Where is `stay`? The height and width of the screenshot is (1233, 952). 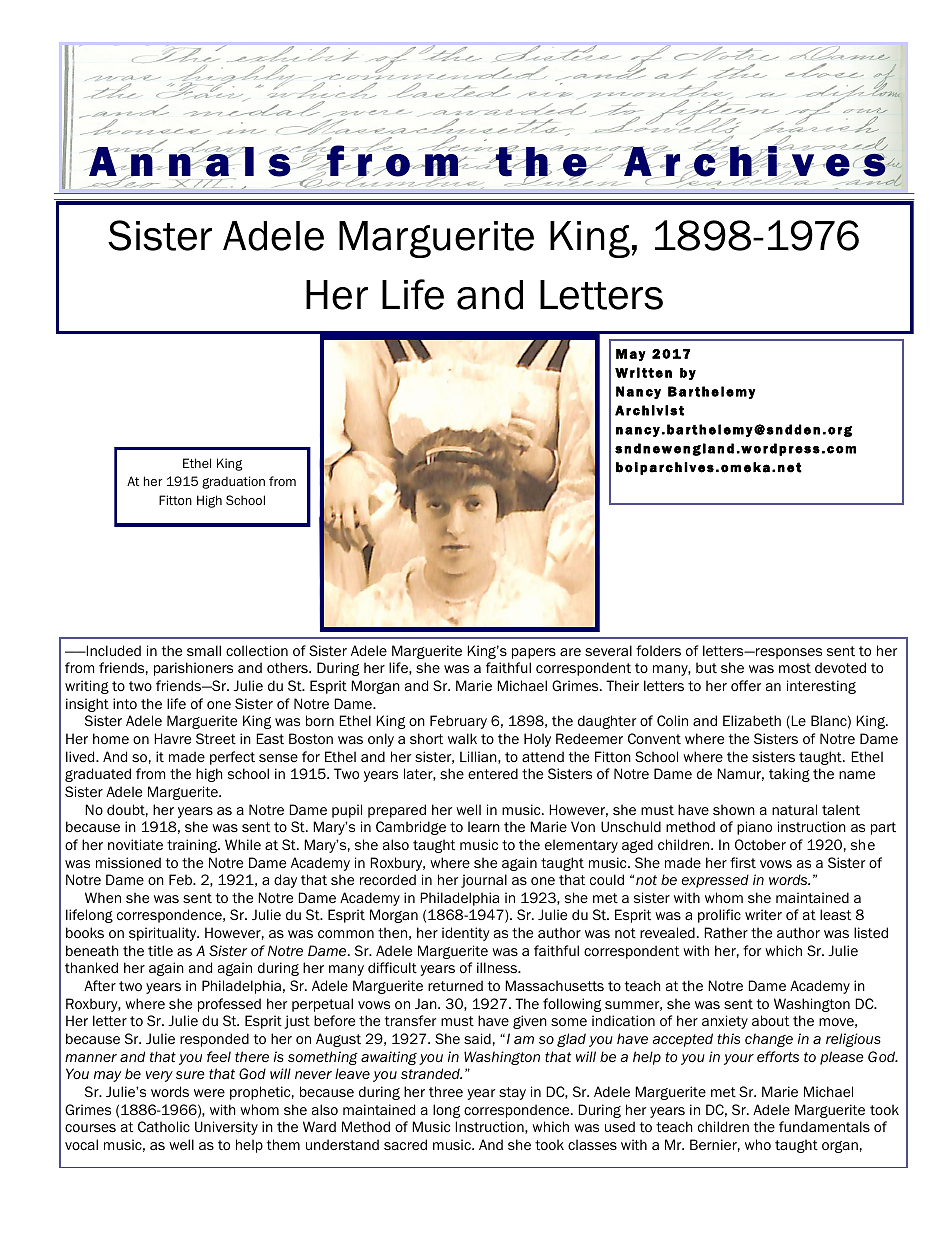 stay is located at coordinates (512, 1093).
